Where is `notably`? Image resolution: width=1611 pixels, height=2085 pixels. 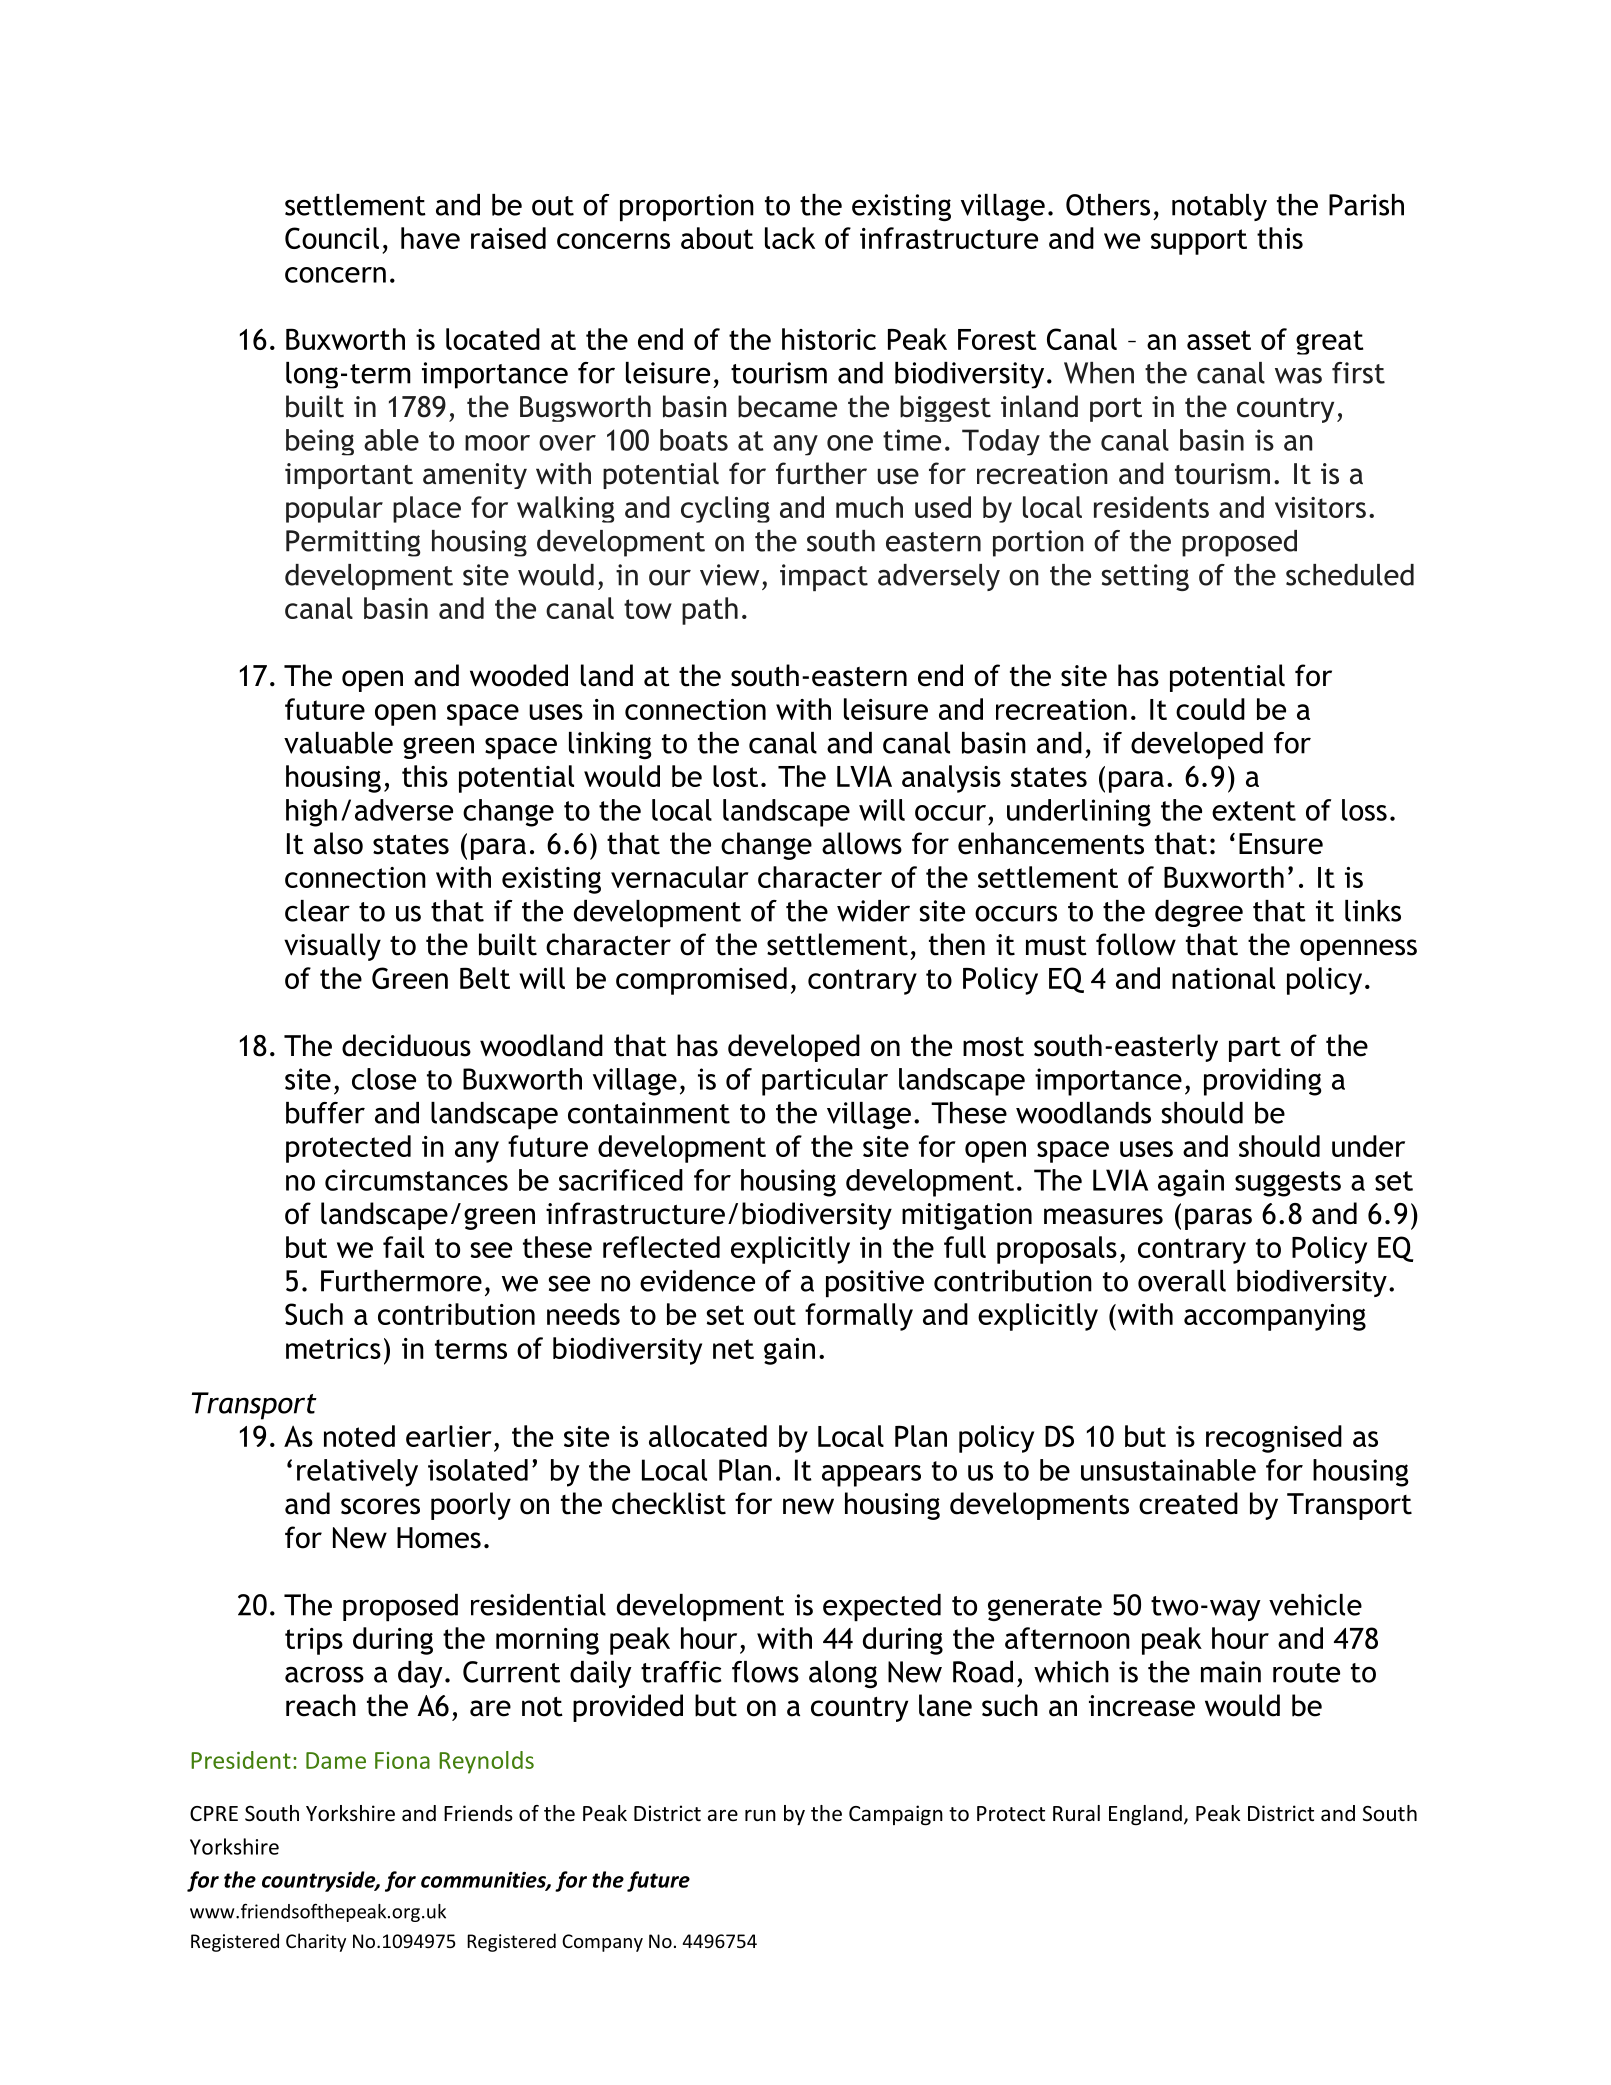
notably is located at coordinates (1219, 207).
